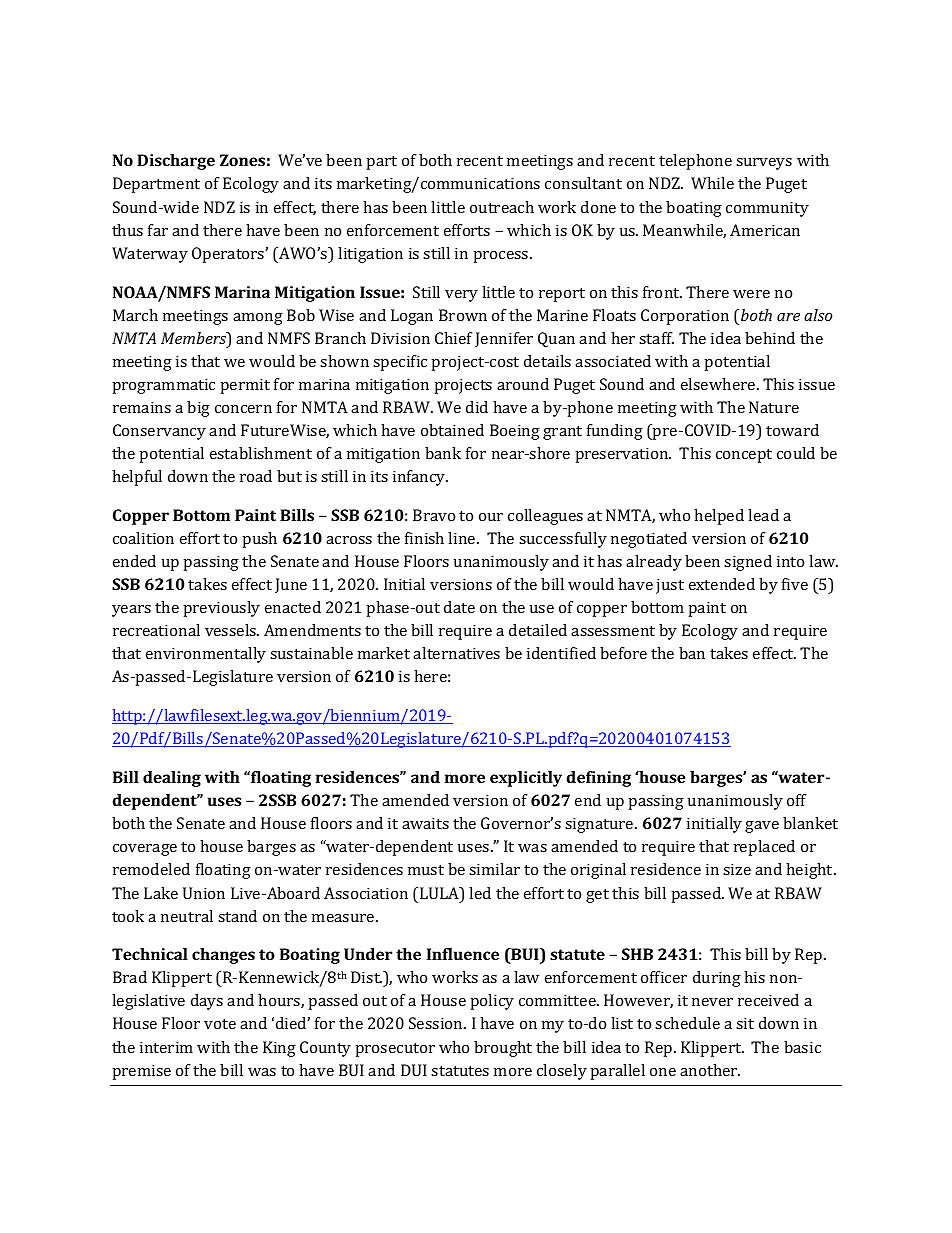 The width and height of the screenshot is (952, 1233). Describe the element at coordinates (198, 409) in the screenshot. I see `big` at that location.
